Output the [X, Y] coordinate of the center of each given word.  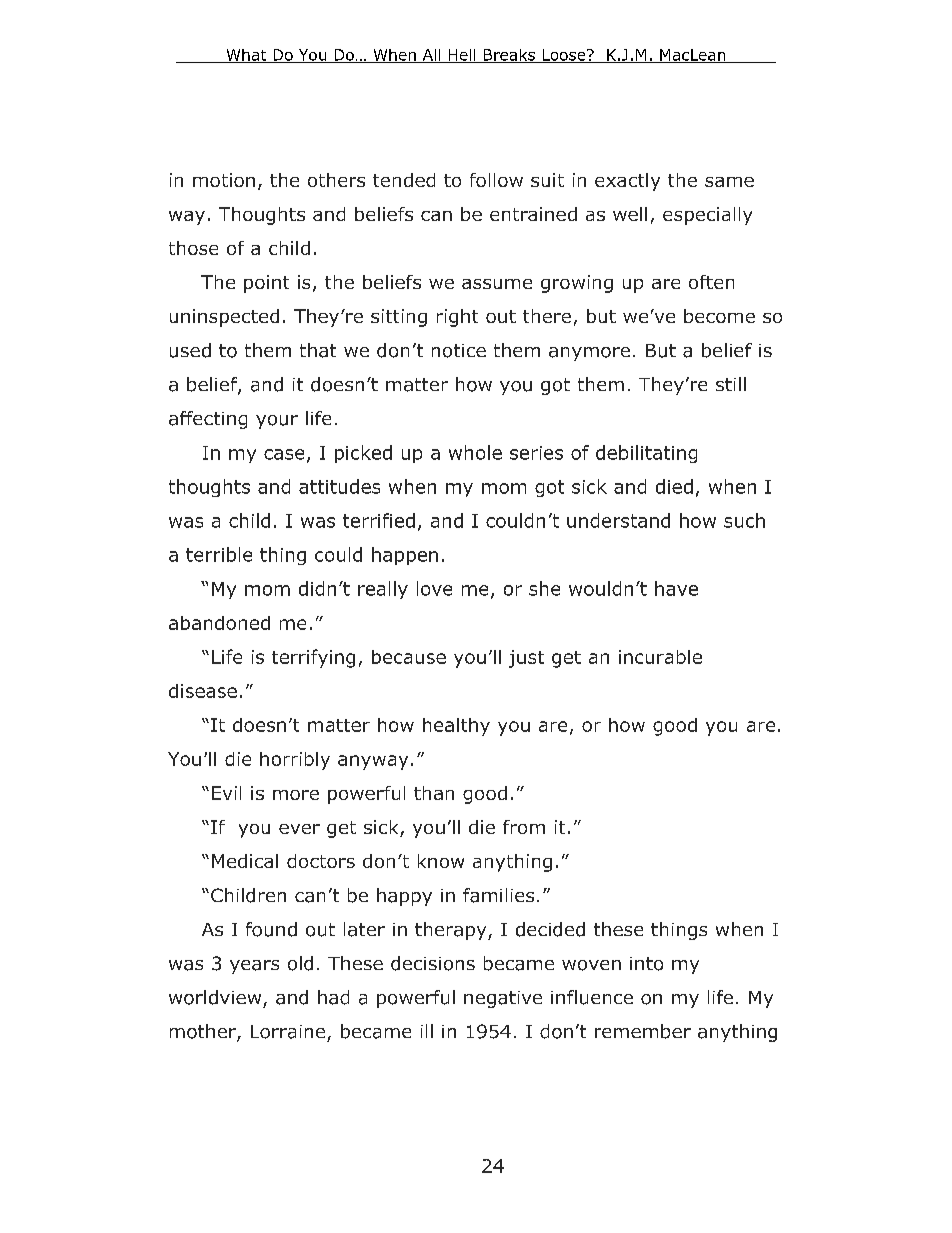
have [676, 588]
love [434, 588]
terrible [219, 554]
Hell [462, 56]
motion [224, 180]
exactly [627, 182]
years [254, 967]
